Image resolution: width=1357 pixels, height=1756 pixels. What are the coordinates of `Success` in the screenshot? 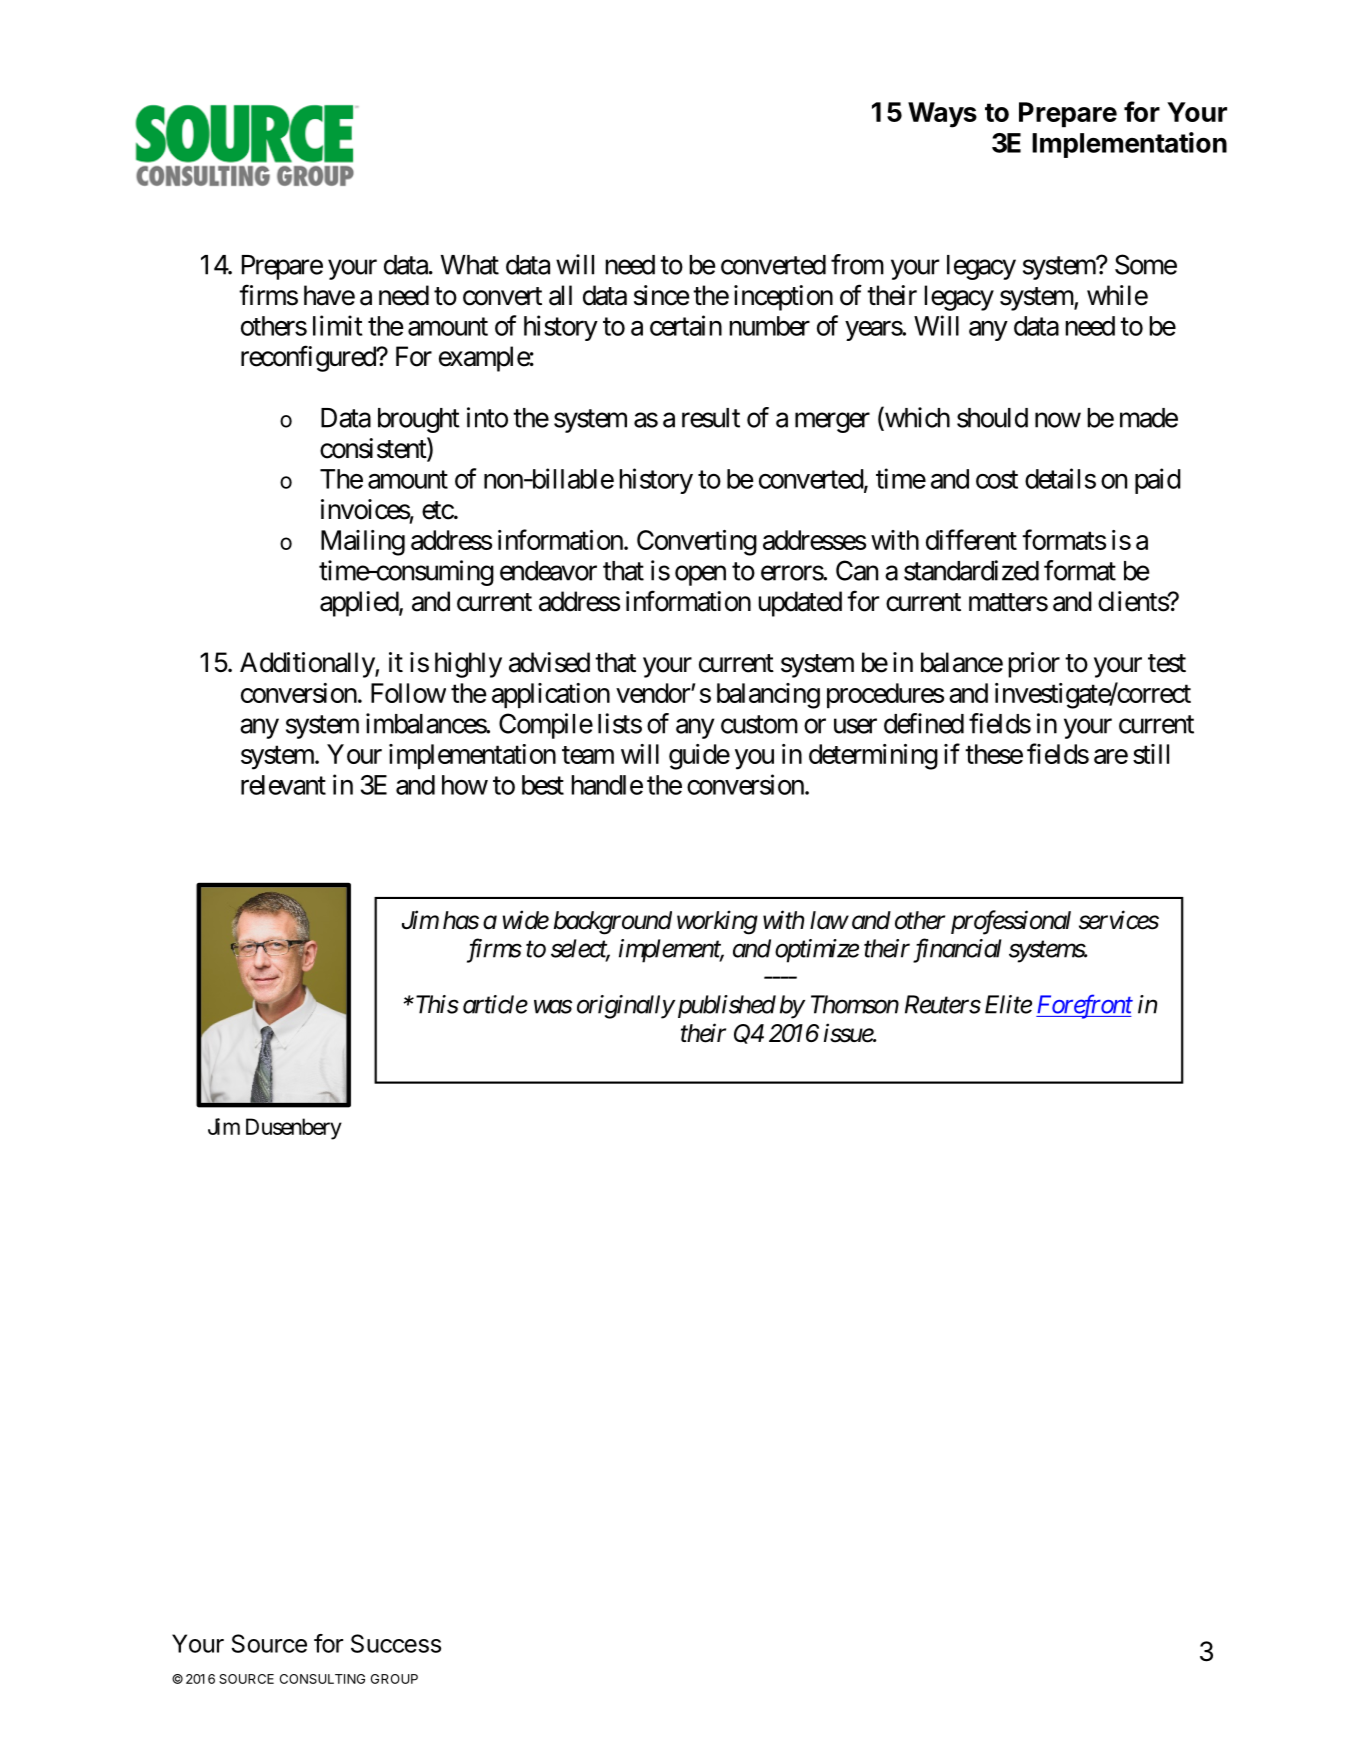 It's located at (396, 1643).
